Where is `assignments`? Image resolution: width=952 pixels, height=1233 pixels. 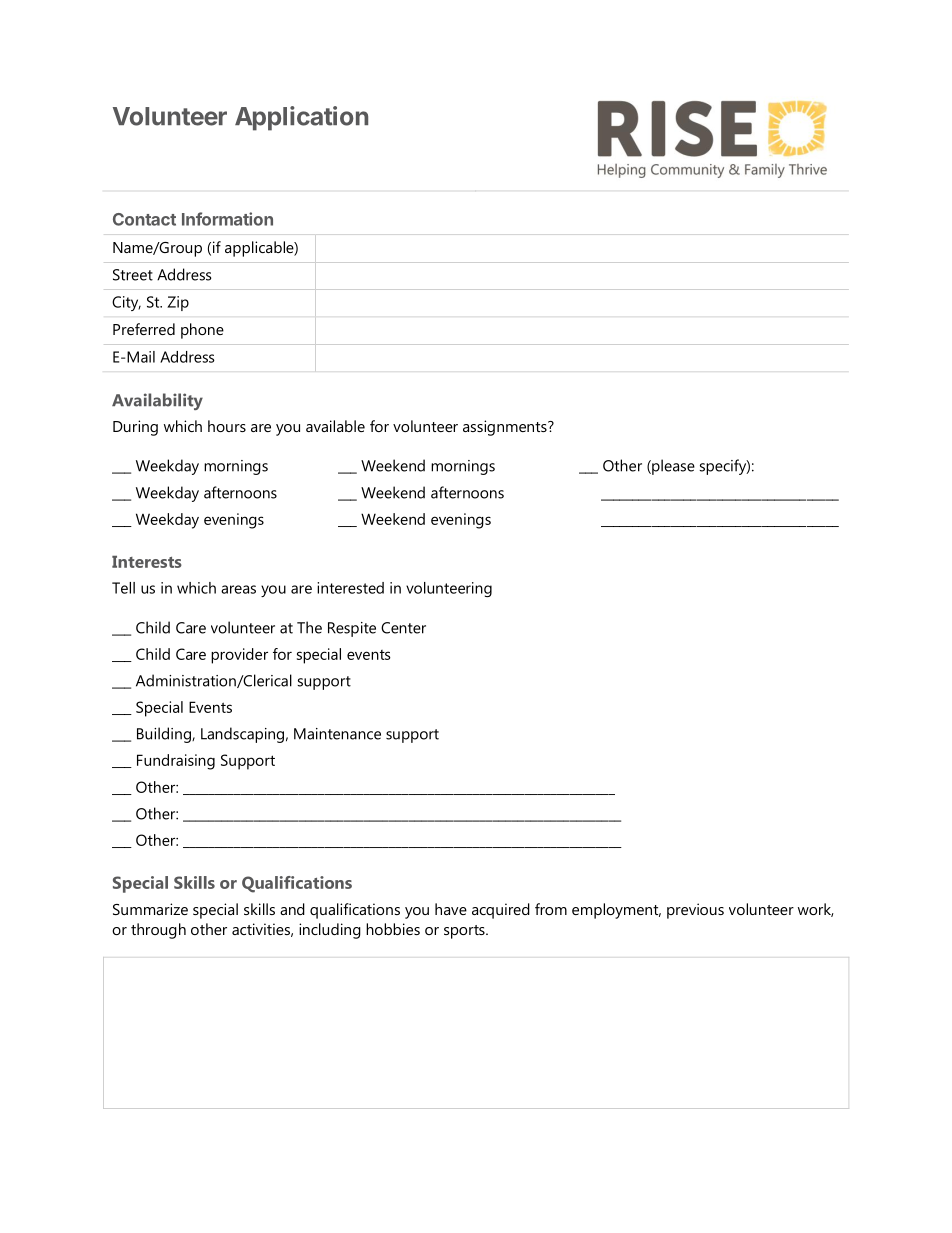 assignments is located at coordinates (506, 428).
